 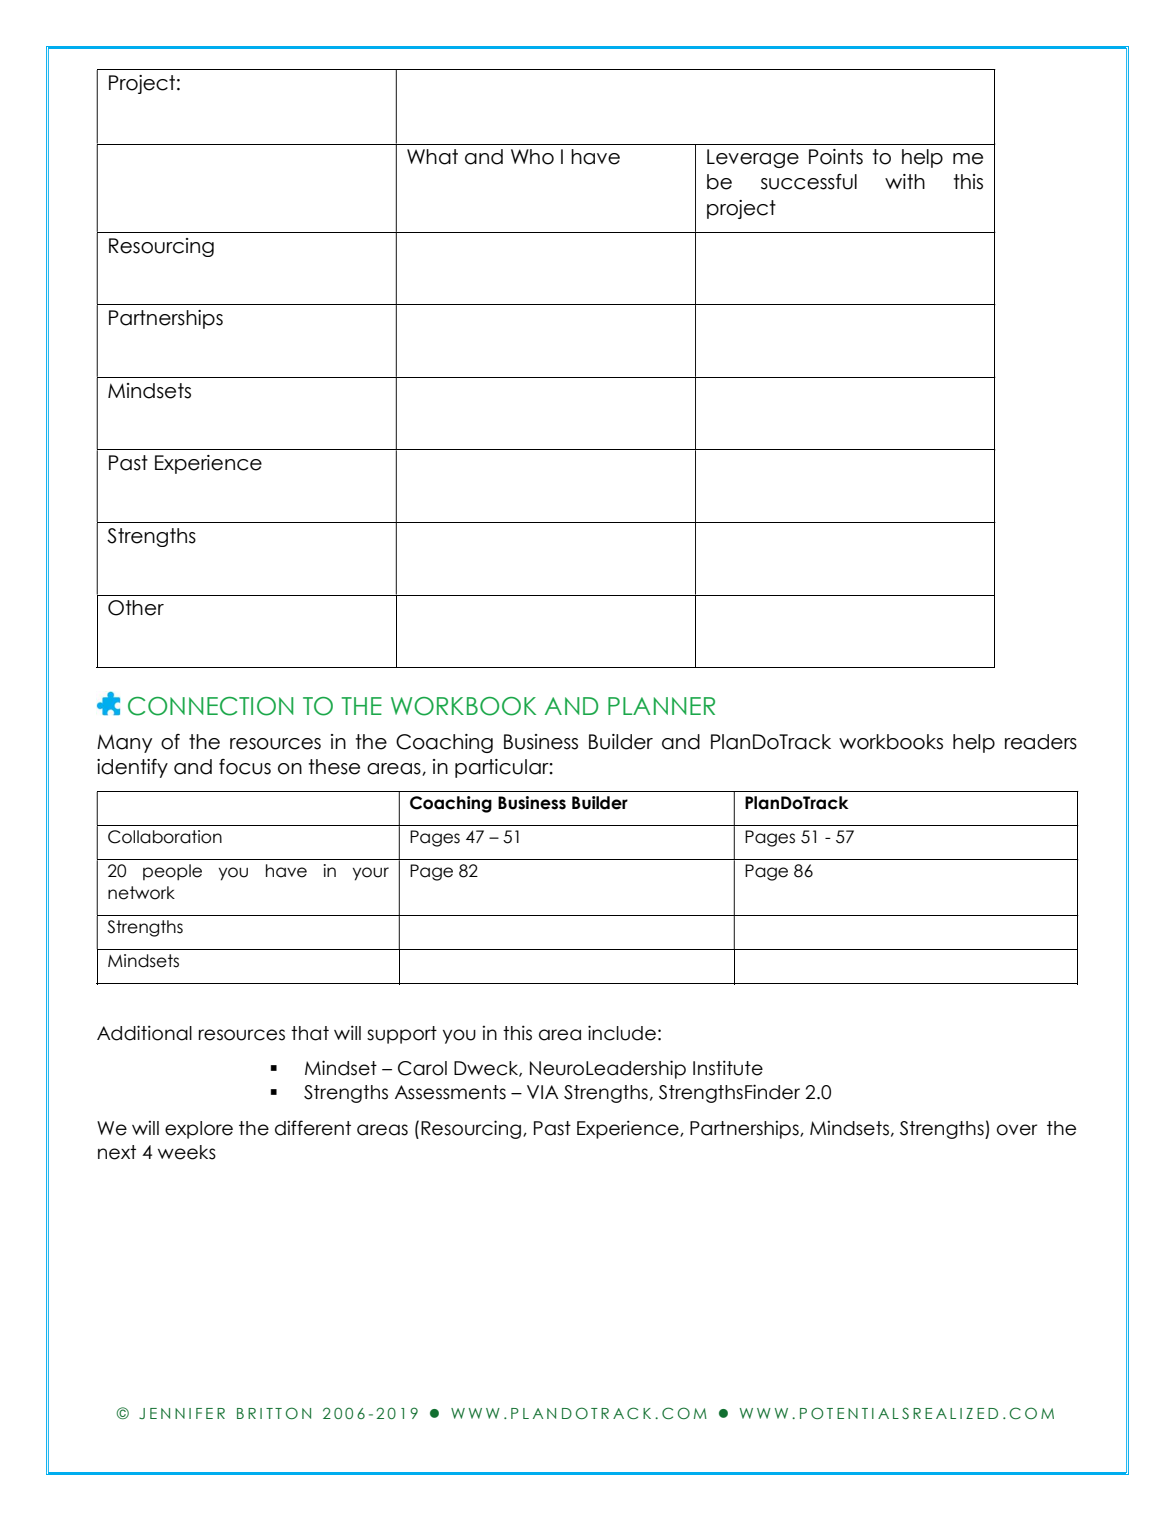 What do you see at coordinates (1041, 742) in the page?
I see `readers` at bounding box center [1041, 742].
